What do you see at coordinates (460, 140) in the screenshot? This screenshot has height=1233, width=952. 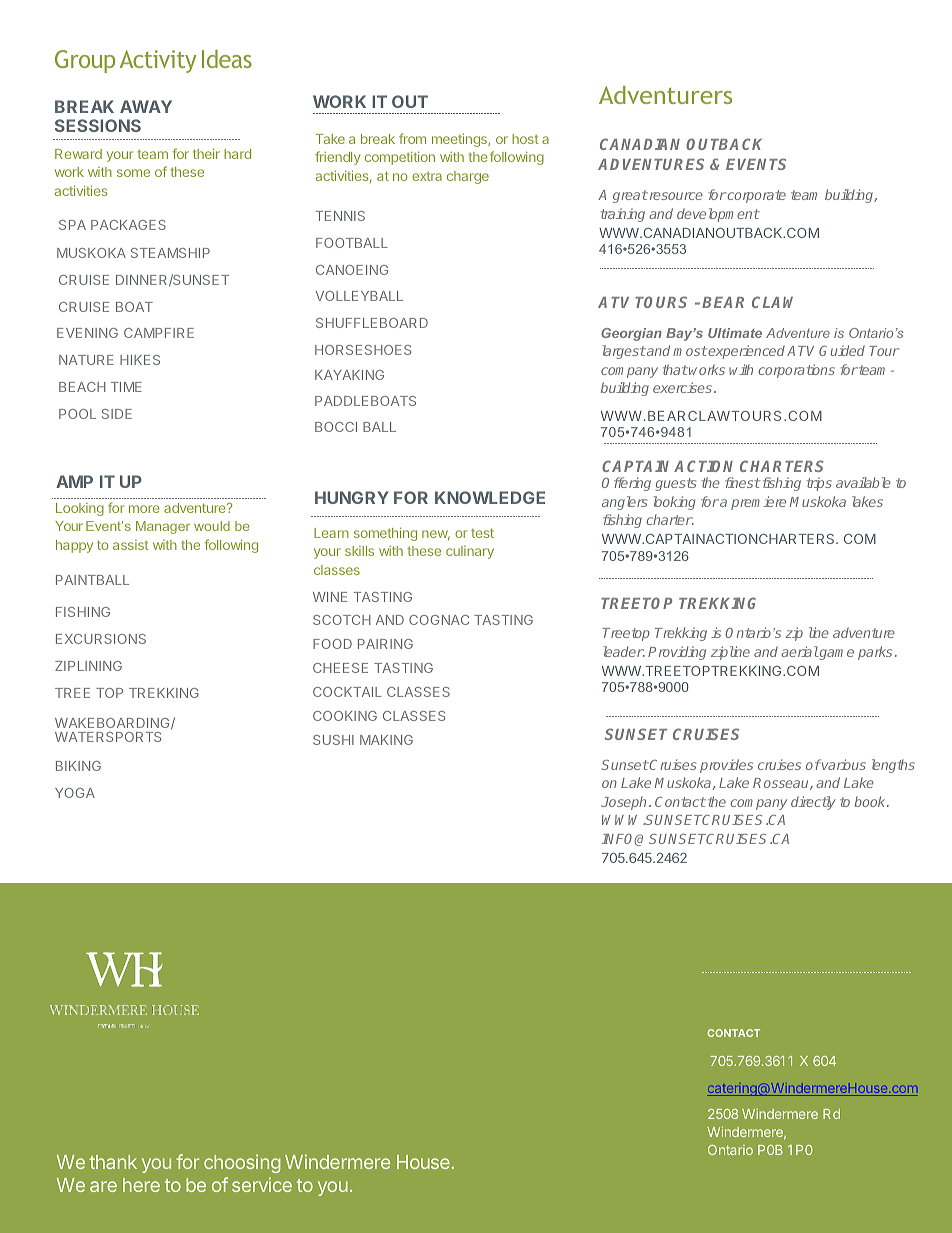 I see `meetings` at bounding box center [460, 140].
